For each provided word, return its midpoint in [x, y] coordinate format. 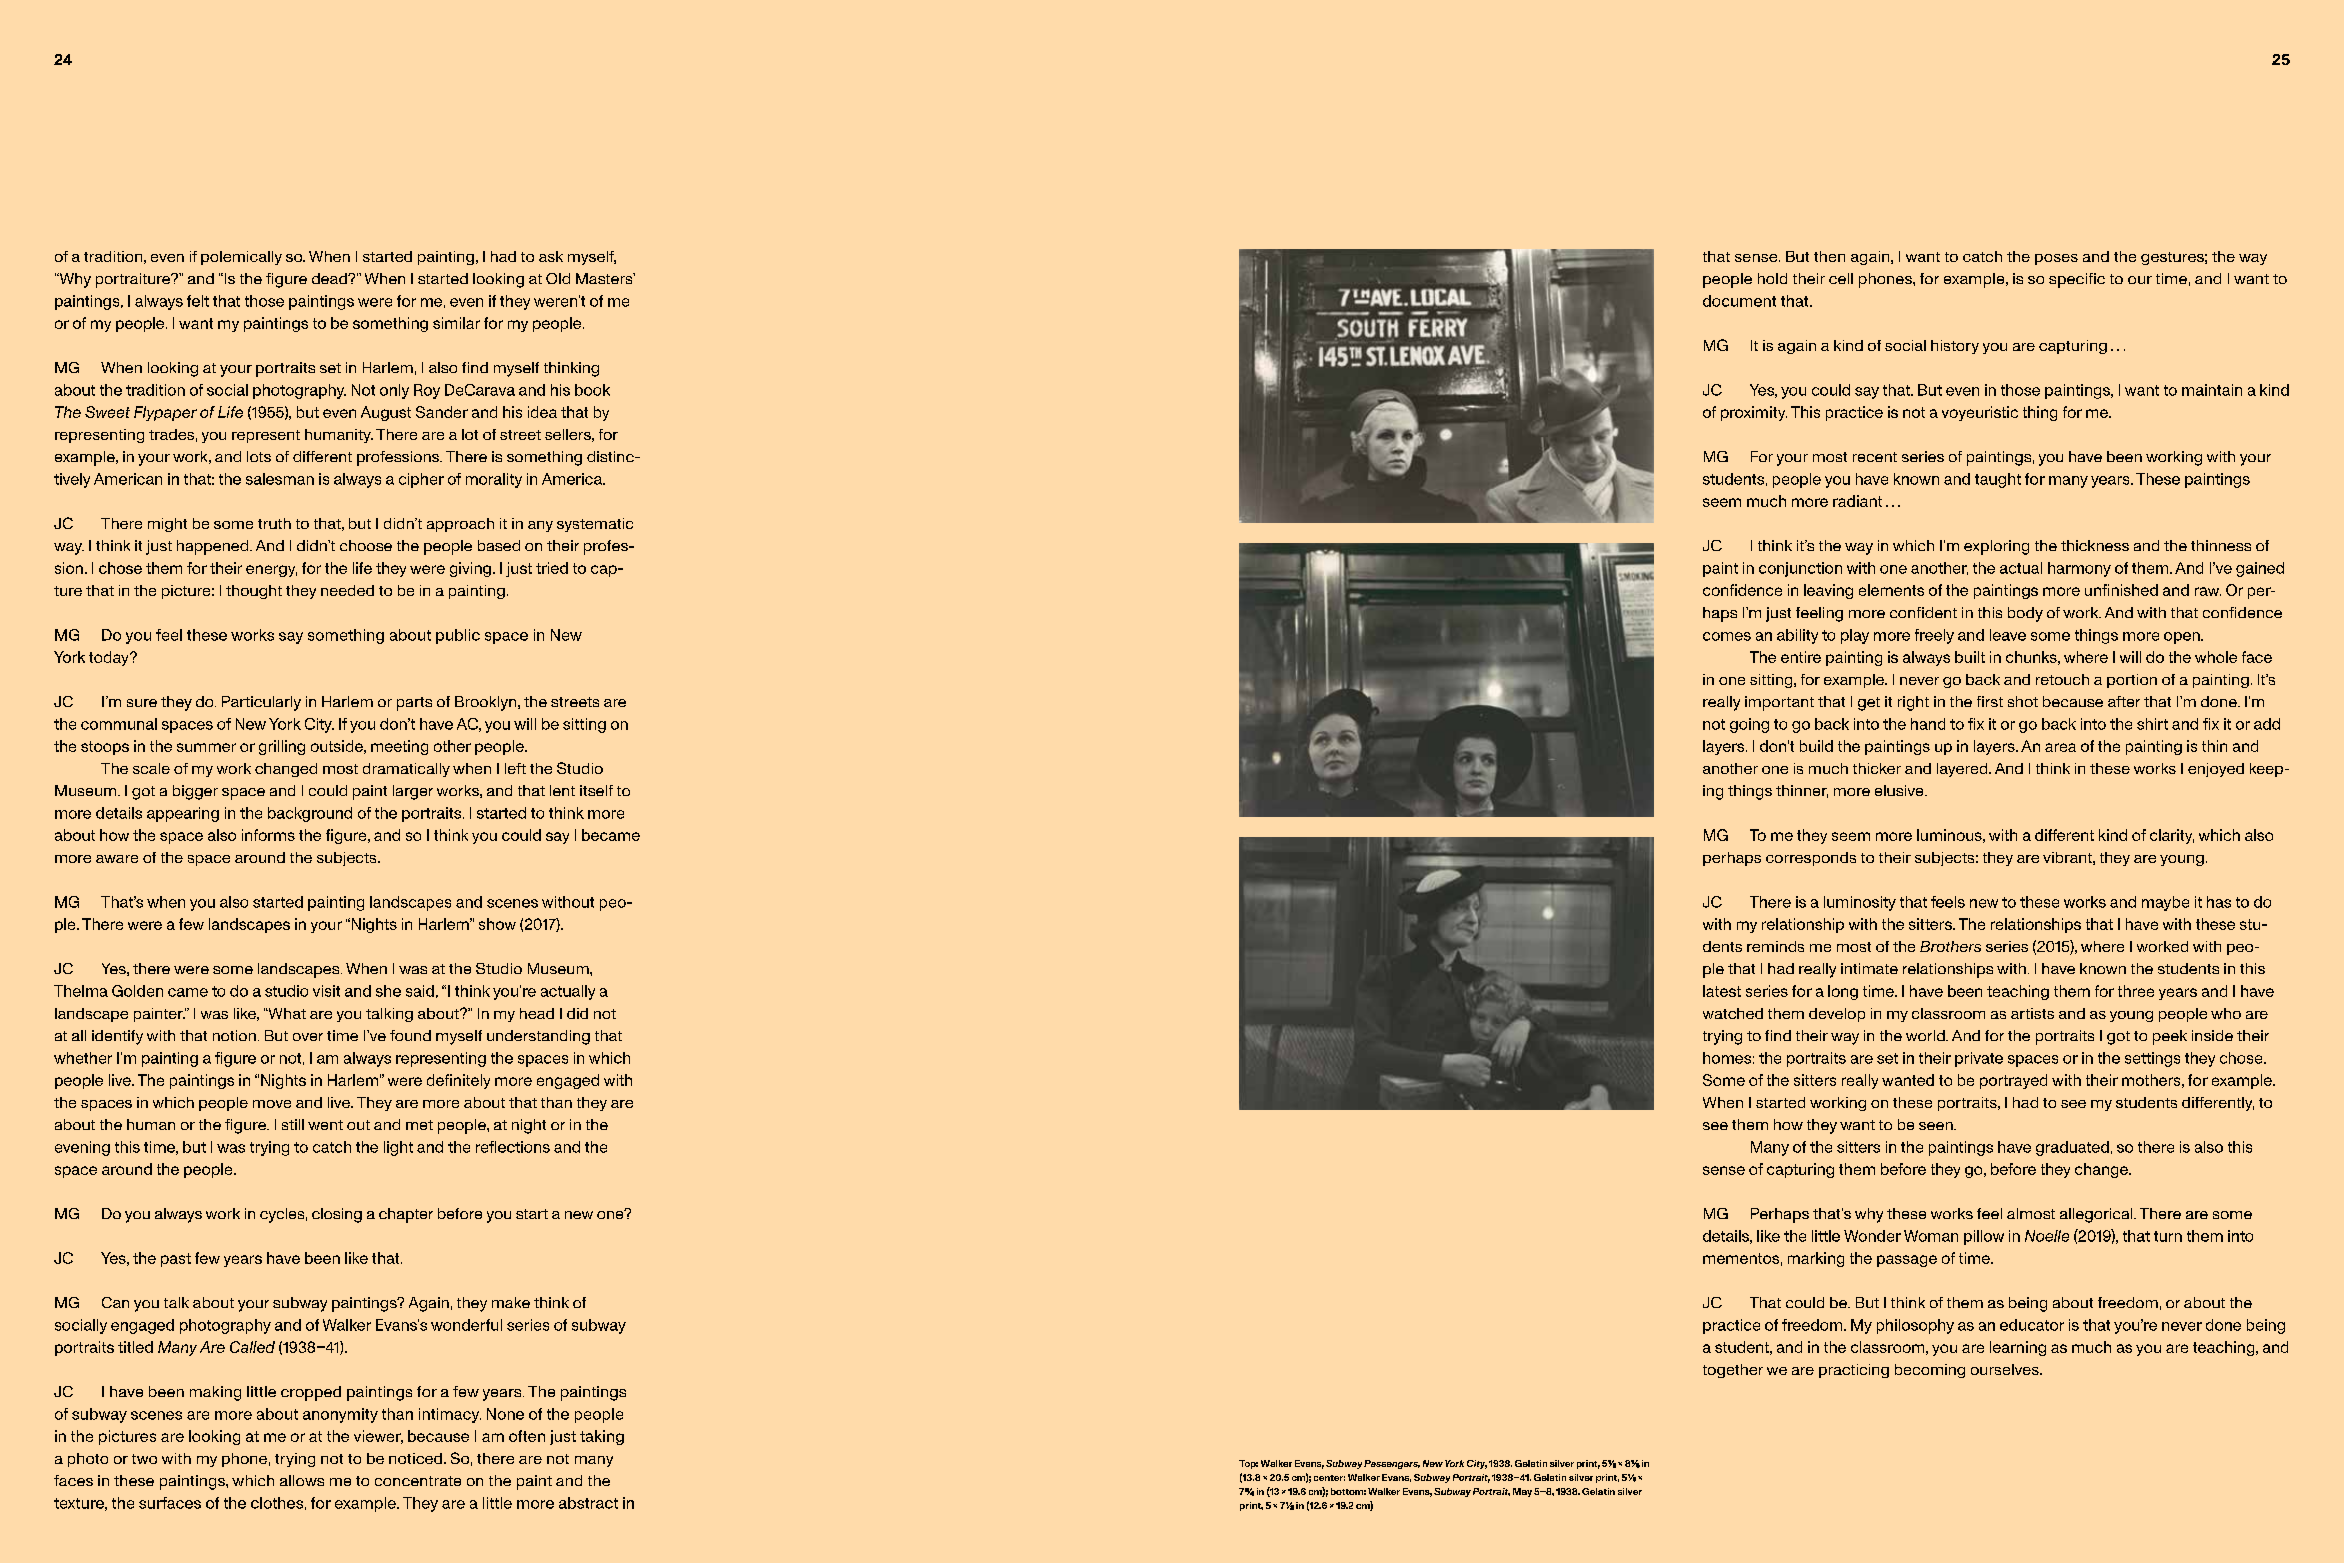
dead [330, 278]
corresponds [1811, 859]
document [1739, 301]
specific [2077, 280]
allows [302, 1480]
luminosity [1860, 903]
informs [268, 835]
